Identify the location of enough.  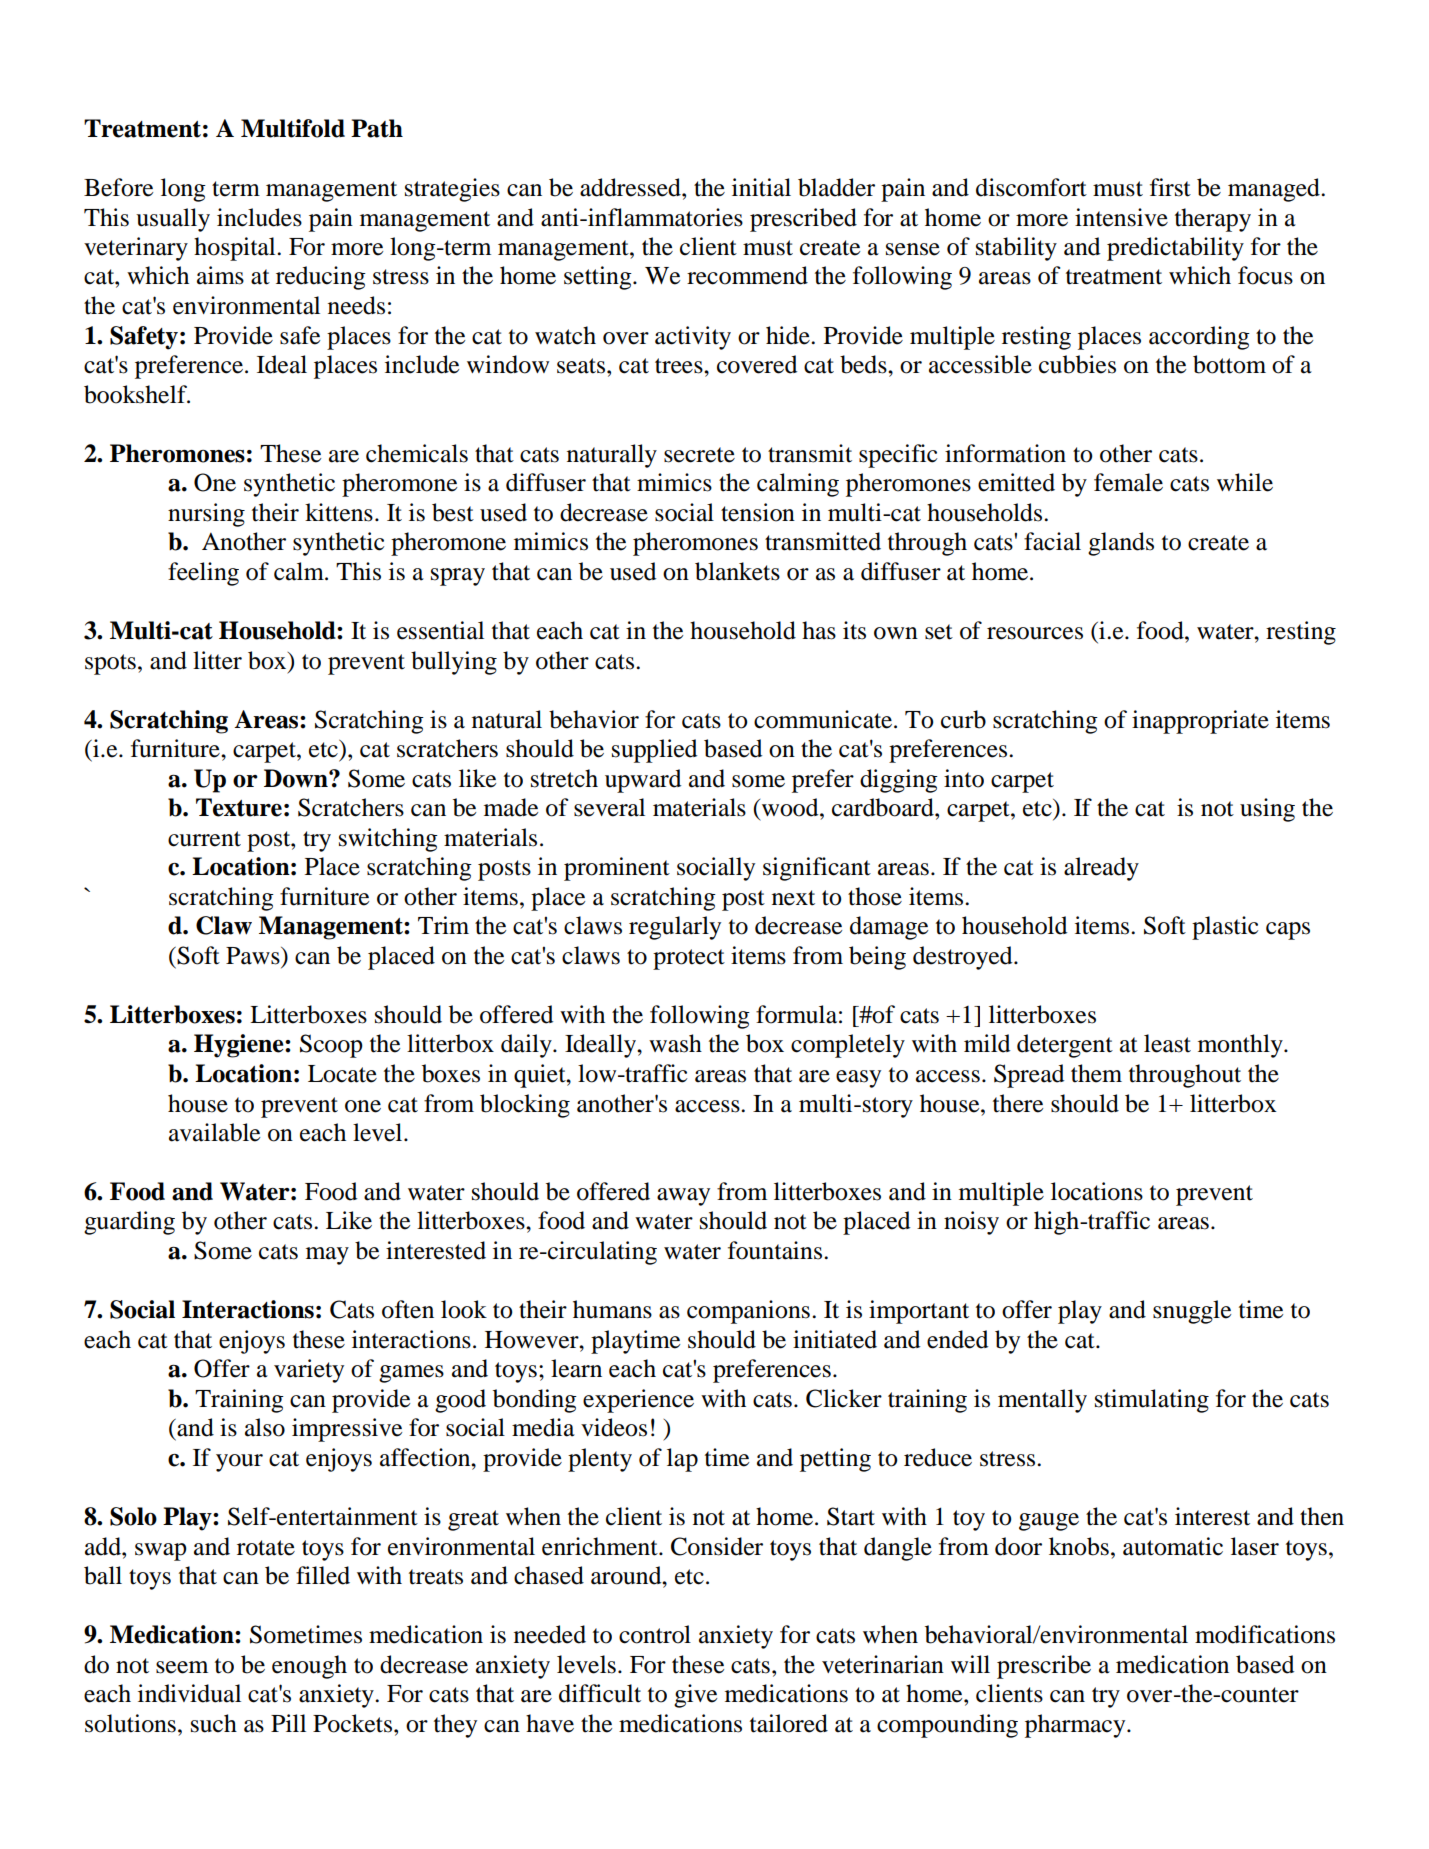
(309, 1667).
